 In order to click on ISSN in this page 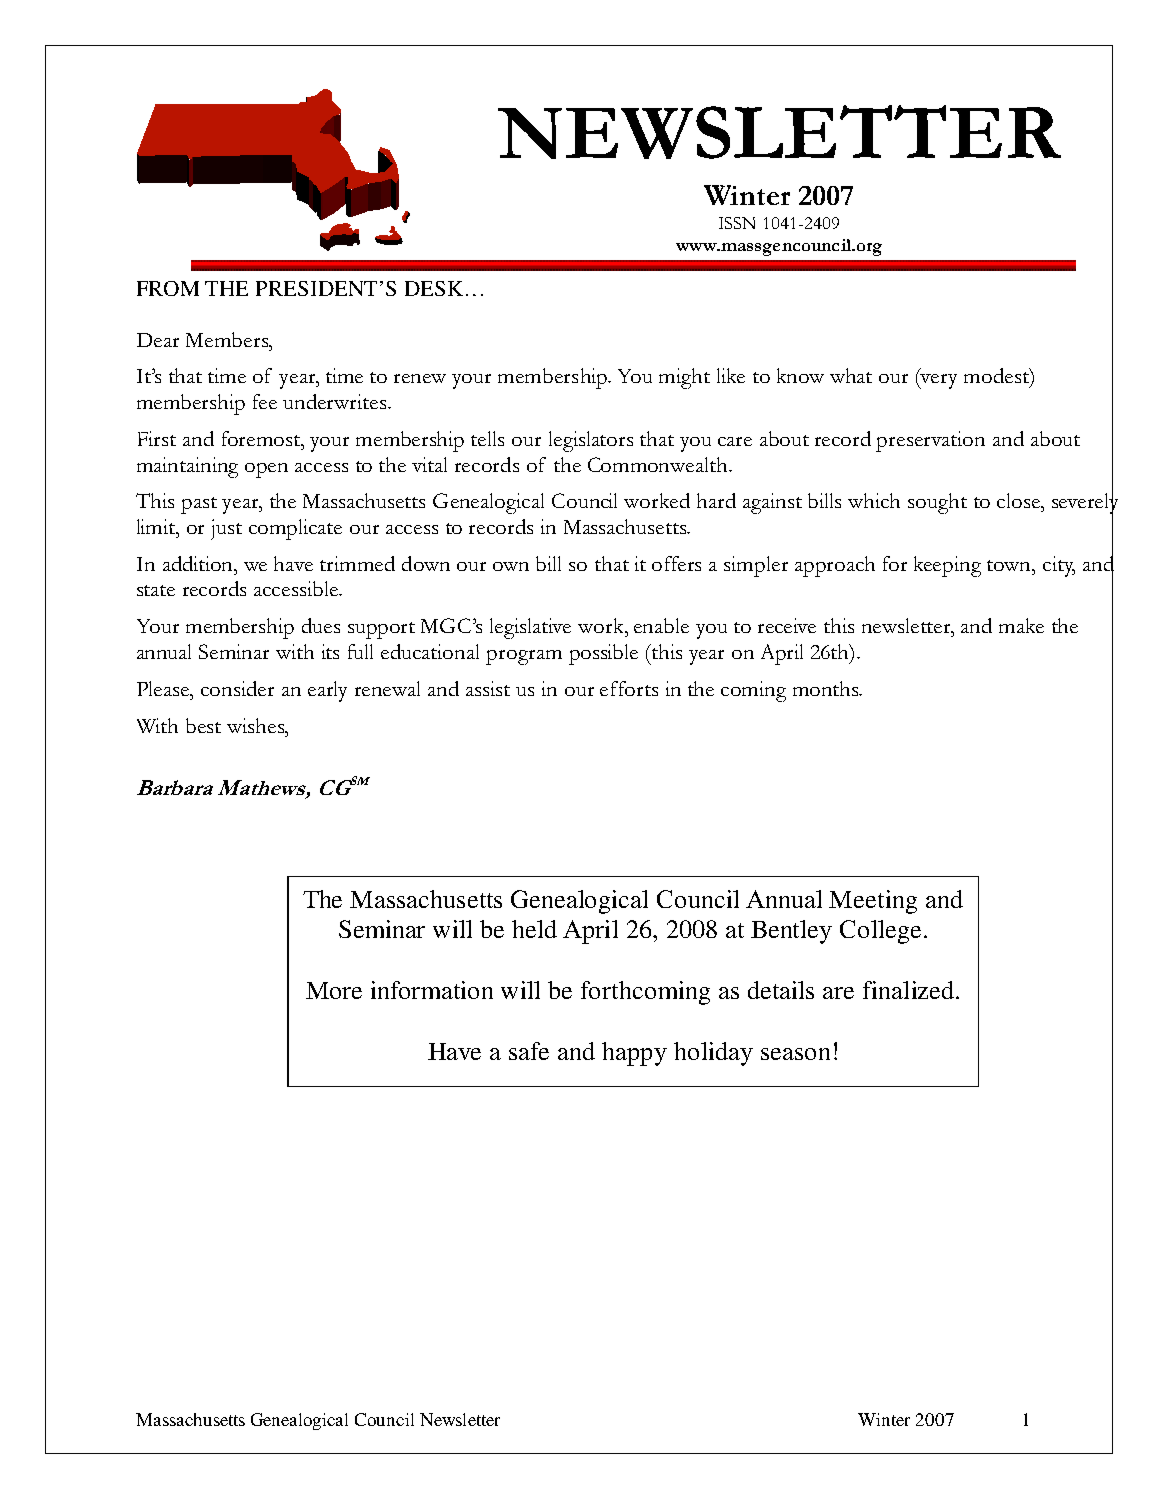, I will do `click(737, 223)`.
